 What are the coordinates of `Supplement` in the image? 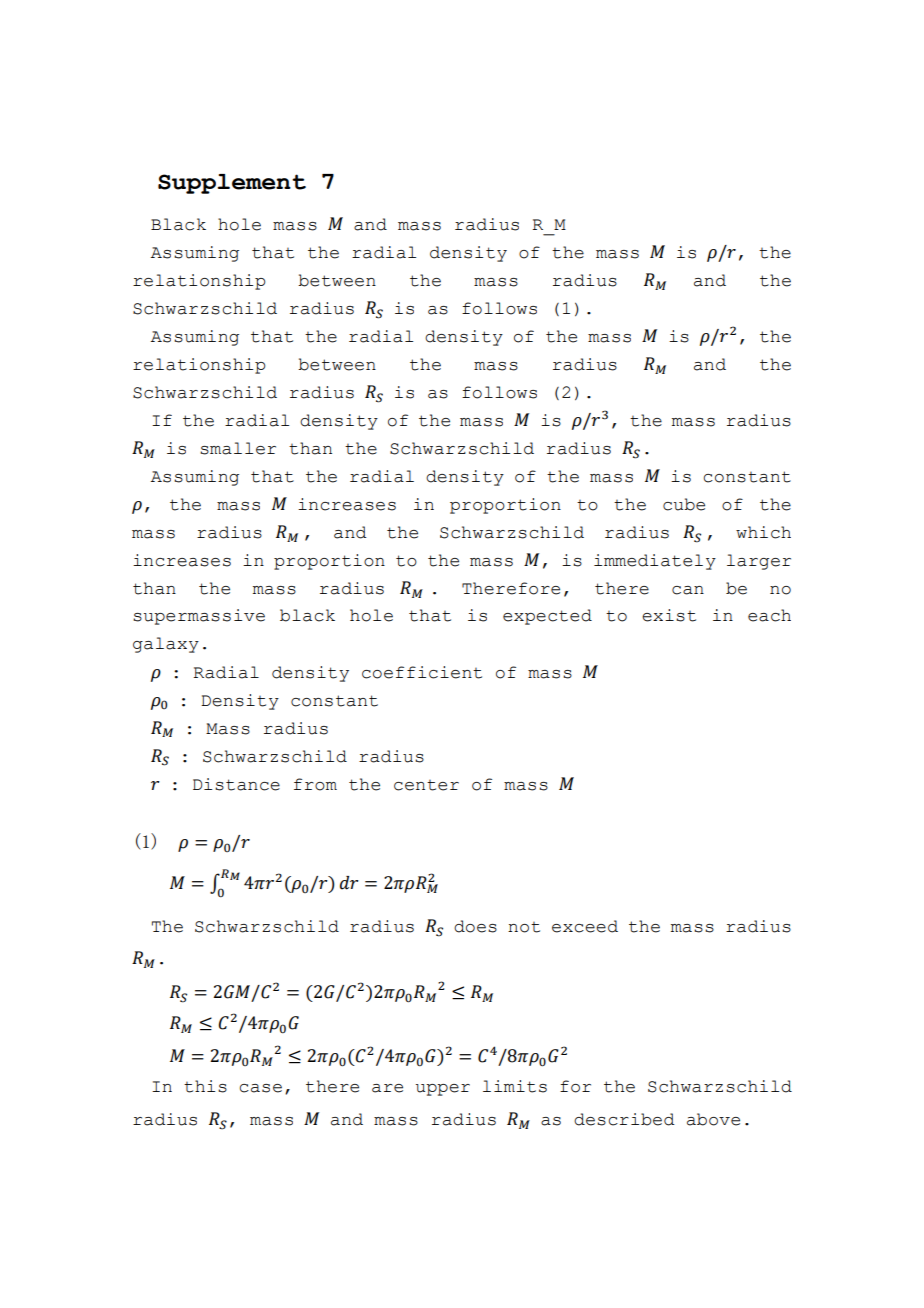 It's located at (232, 184).
